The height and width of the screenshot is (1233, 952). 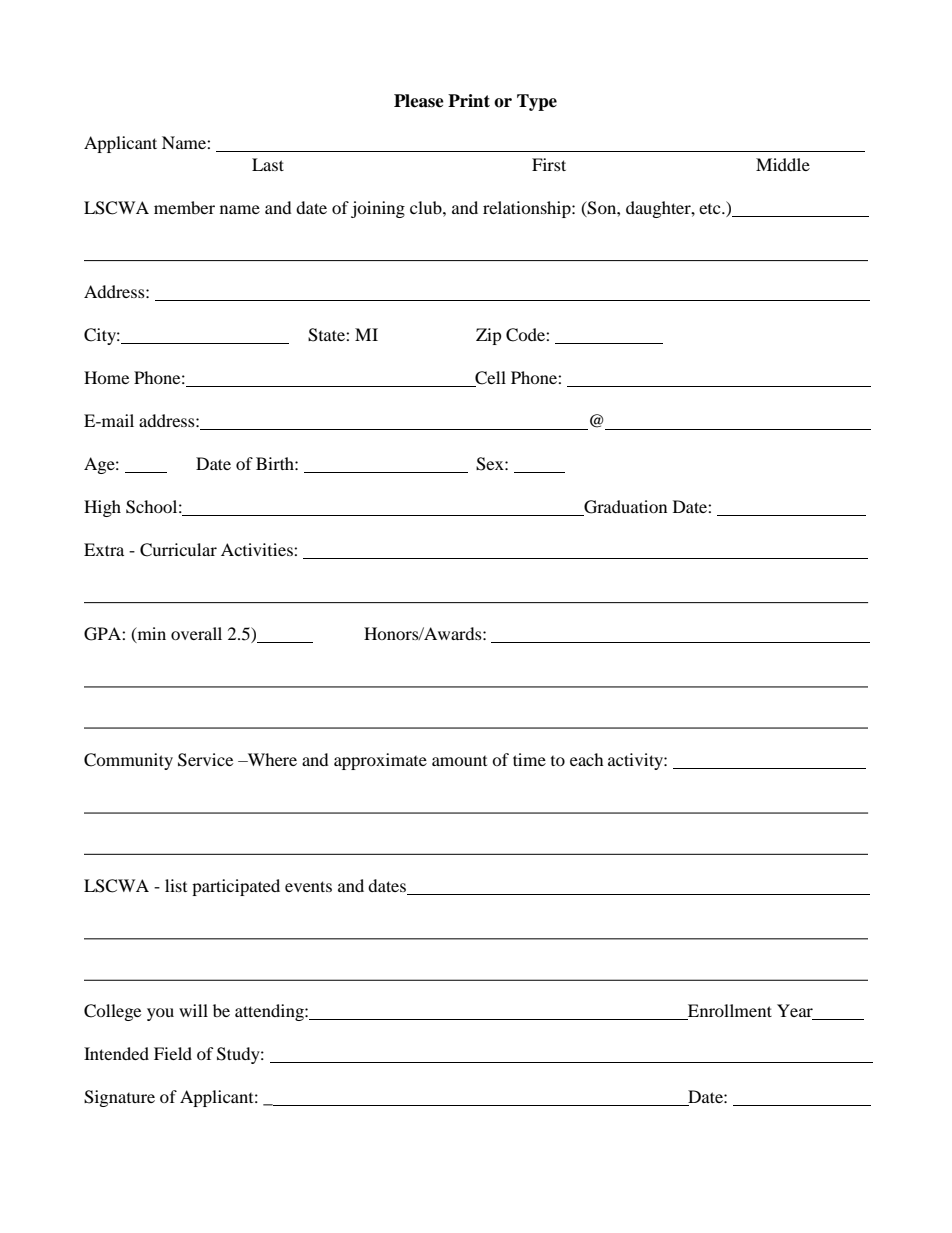 What do you see at coordinates (173, 1053) in the screenshot?
I see `Field` at bounding box center [173, 1053].
